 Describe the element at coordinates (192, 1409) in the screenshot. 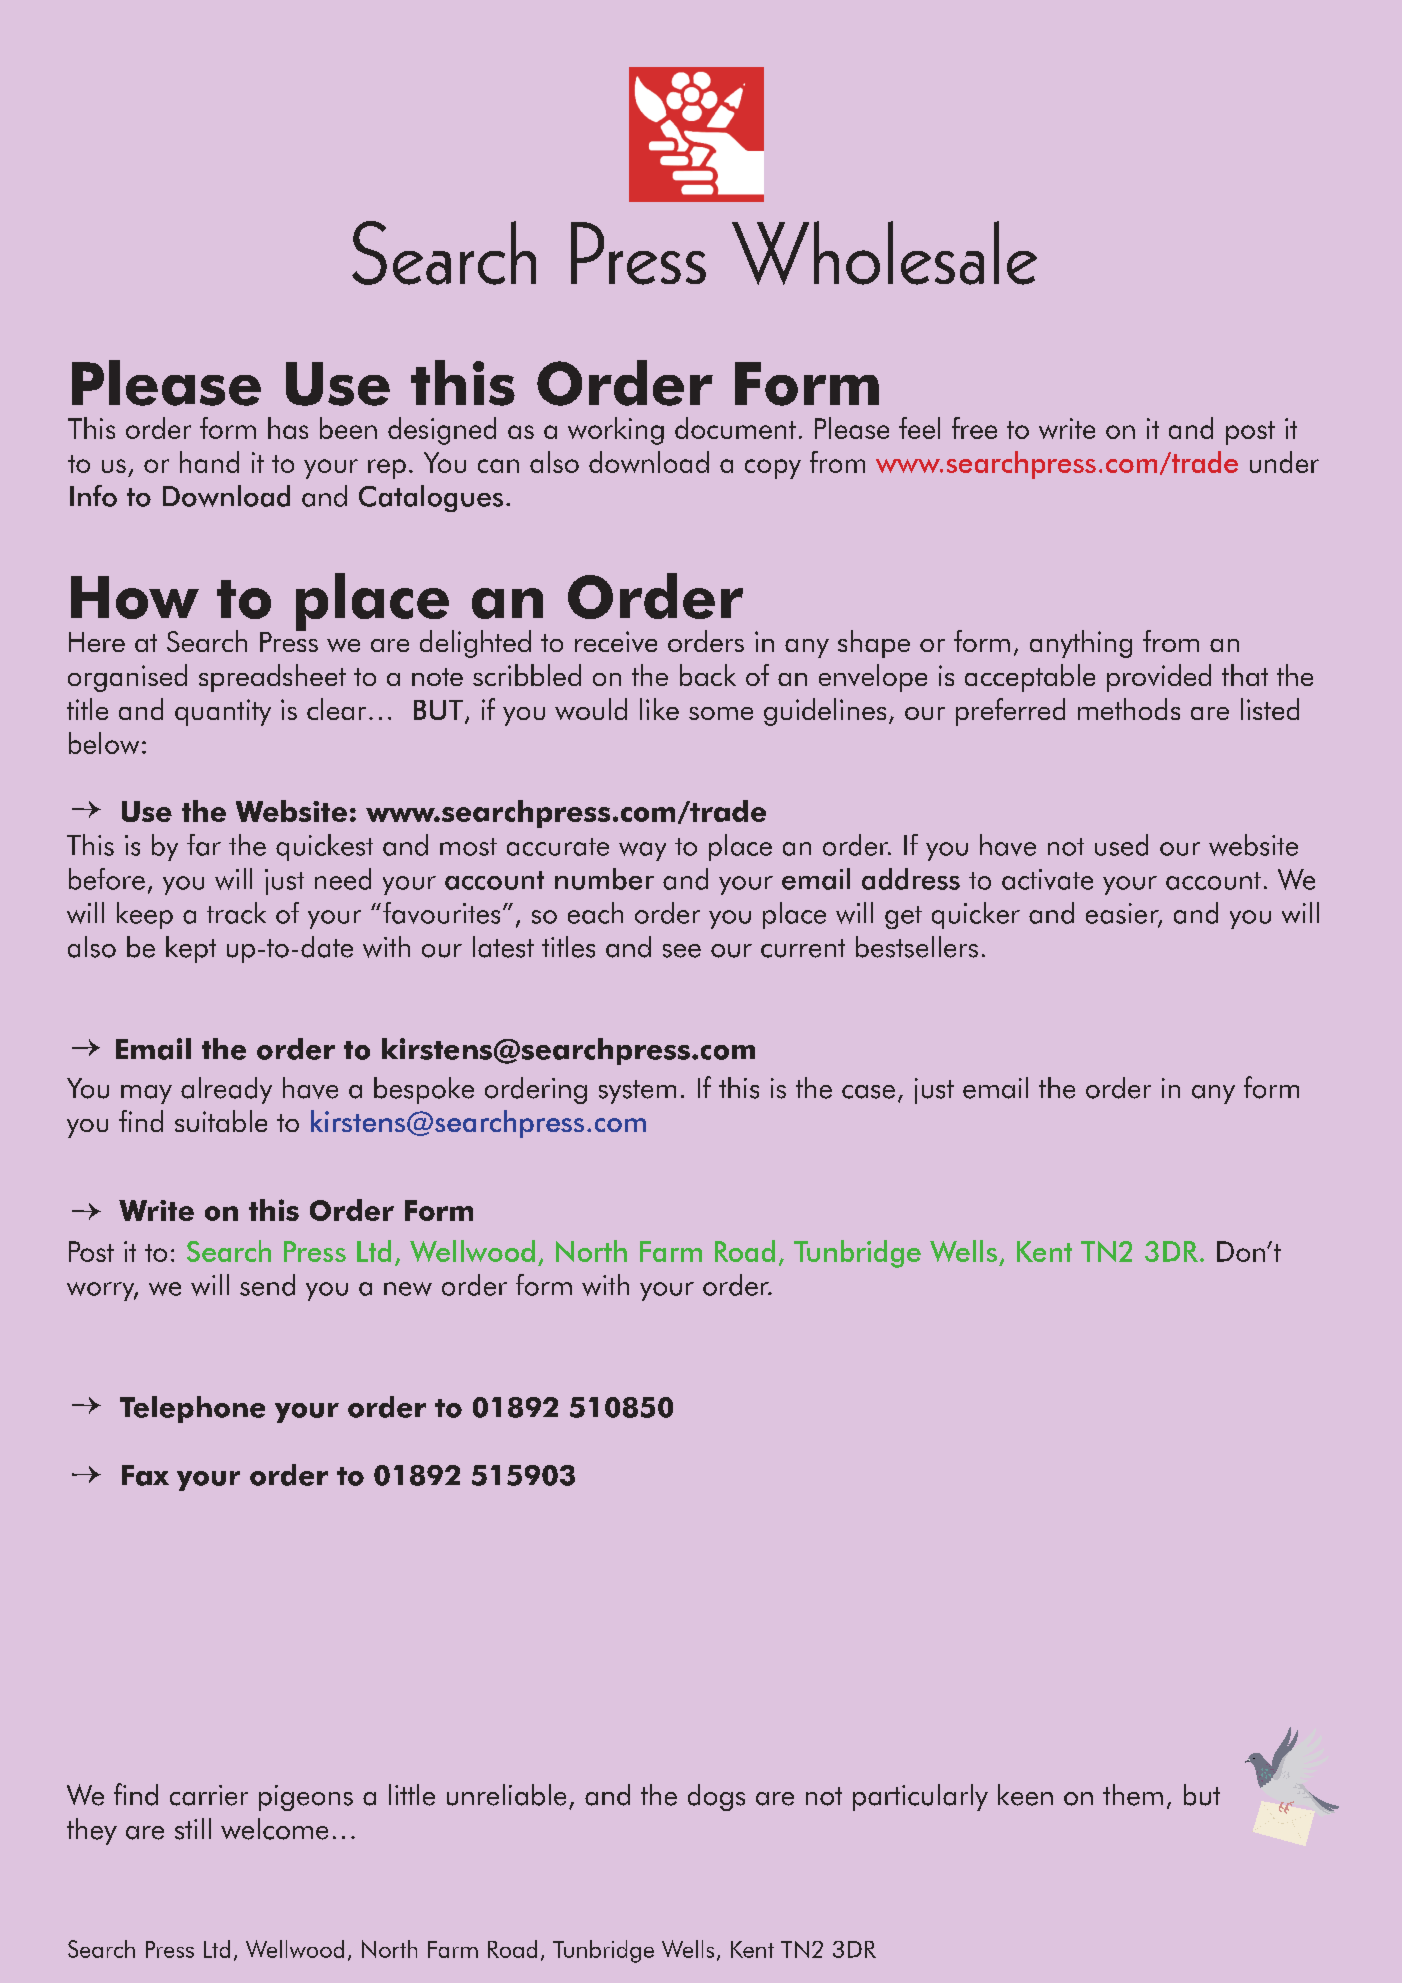

I see `Telephone` at that location.
